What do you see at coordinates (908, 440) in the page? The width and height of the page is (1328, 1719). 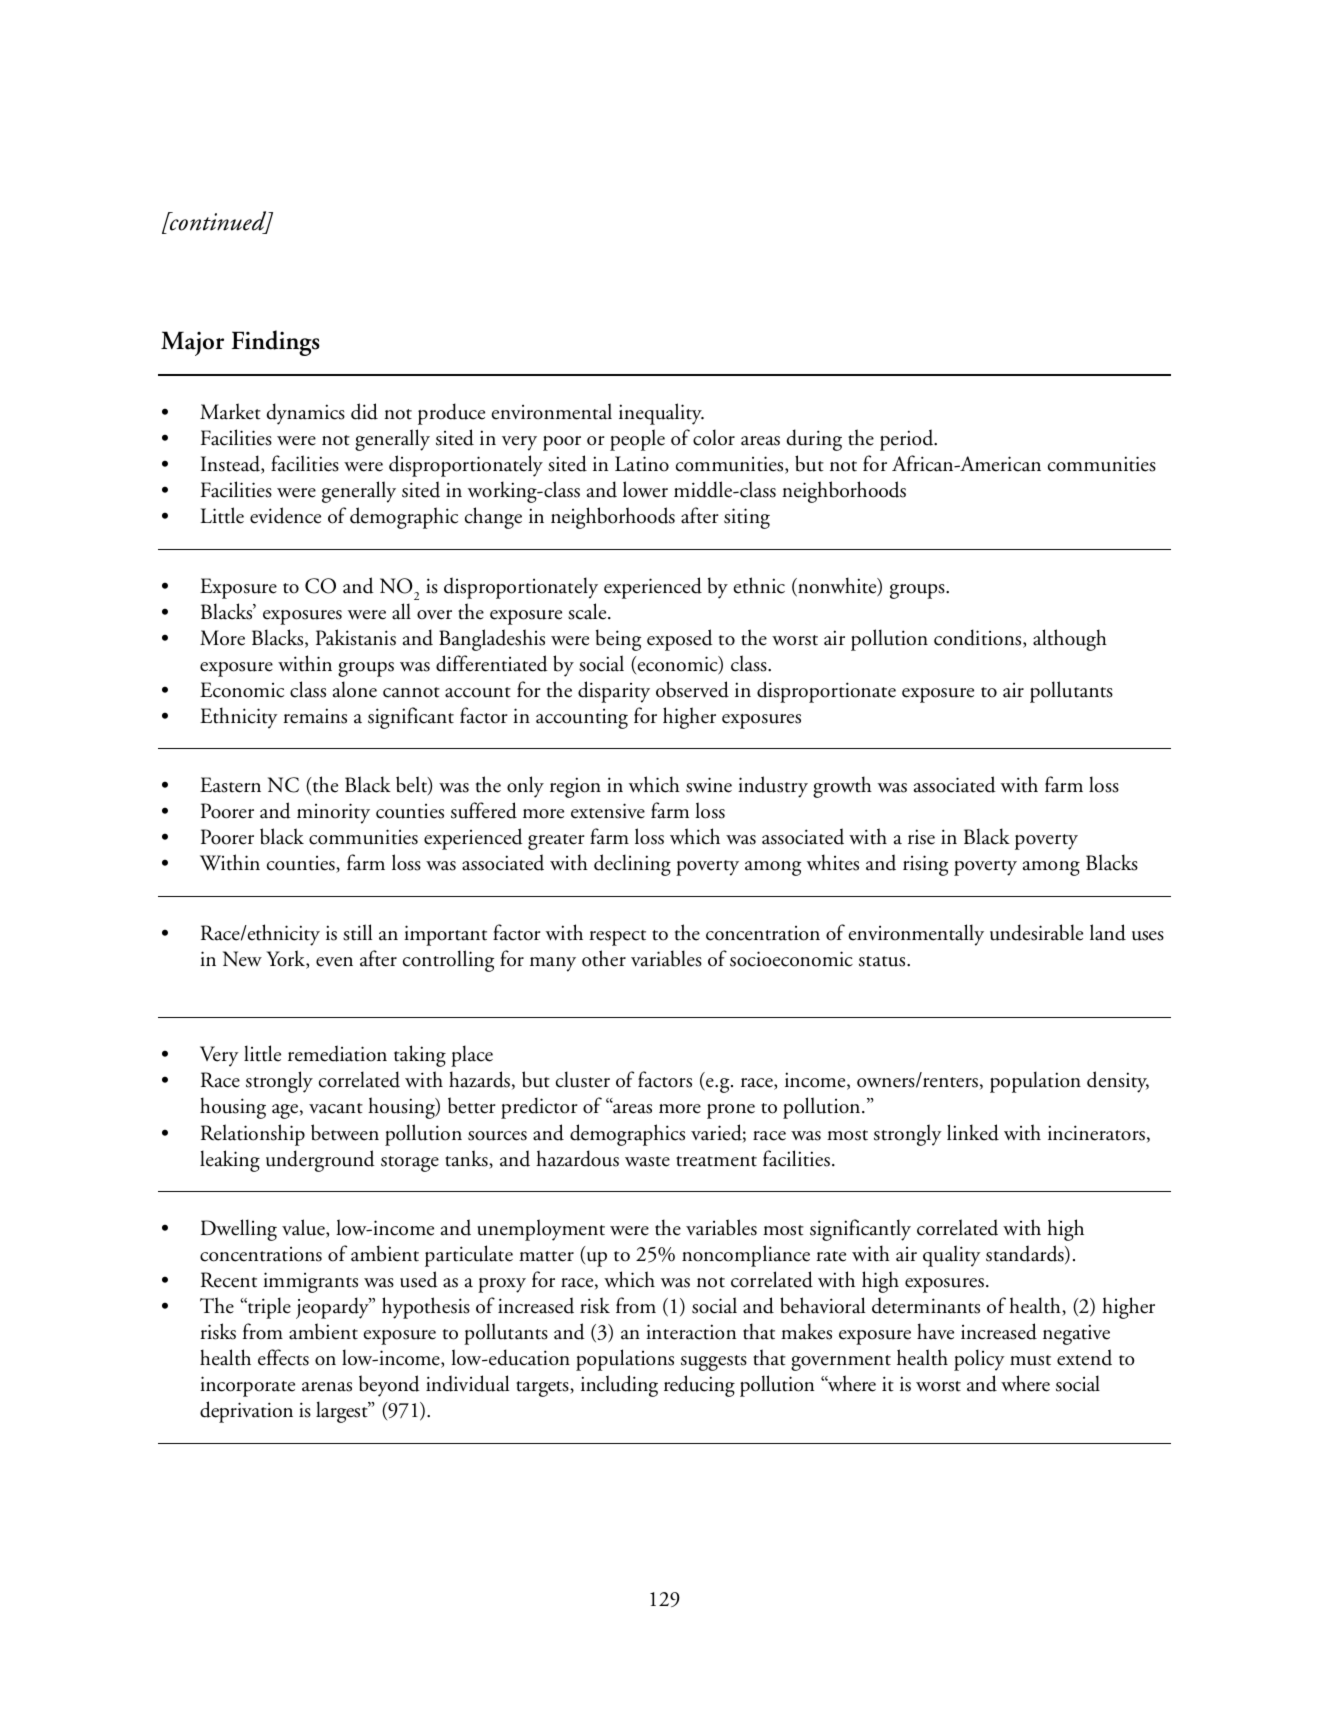 I see `period` at bounding box center [908, 440].
